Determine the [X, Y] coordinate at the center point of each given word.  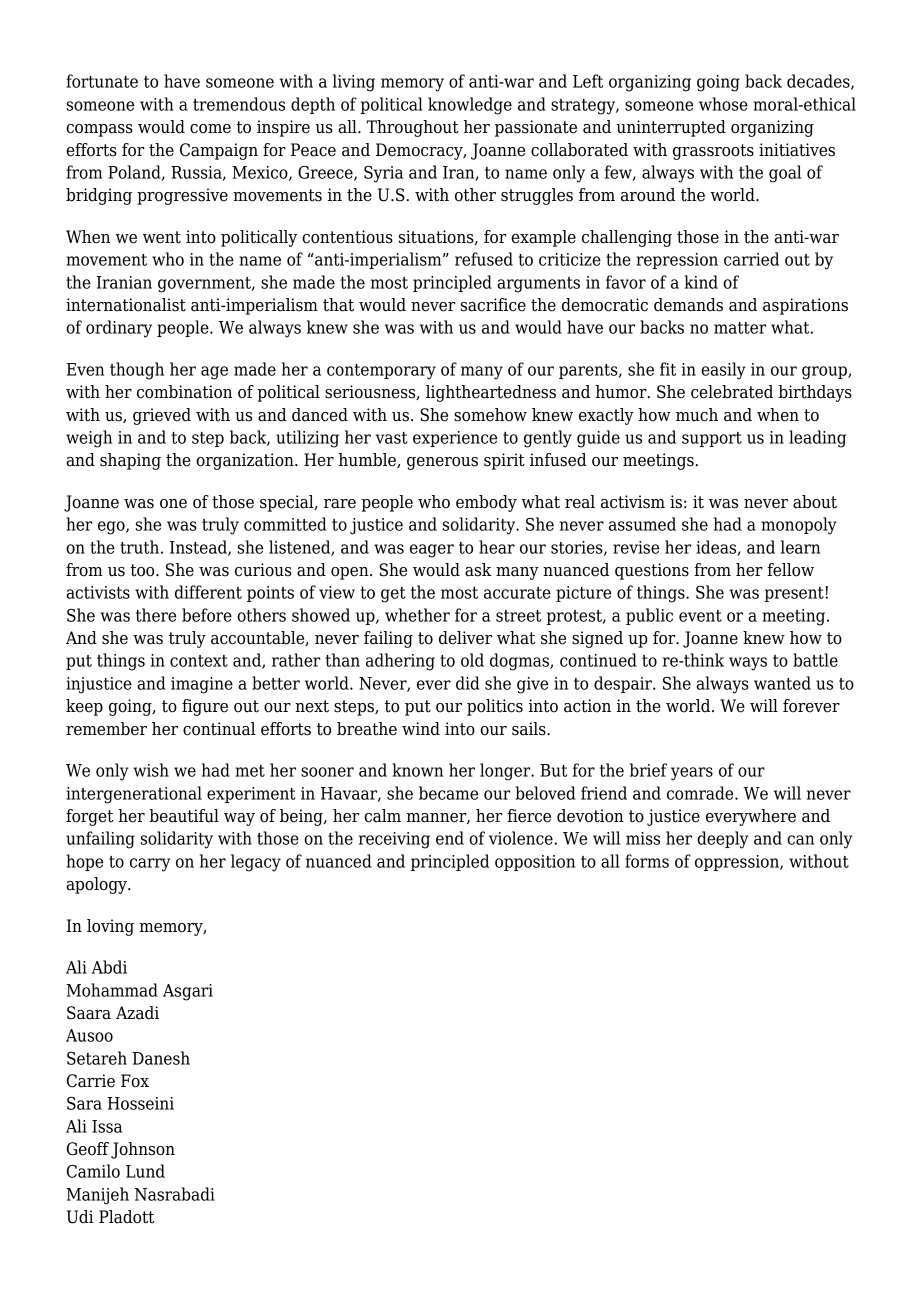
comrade [701, 793]
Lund [145, 1171]
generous [442, 463]
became [448, 793]
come [210, 129]
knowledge [470, 106]
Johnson [143, 1150]
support [712, 439]
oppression [738, 863]
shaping [130, 461]
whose [723, 104]
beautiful [184, 816]
